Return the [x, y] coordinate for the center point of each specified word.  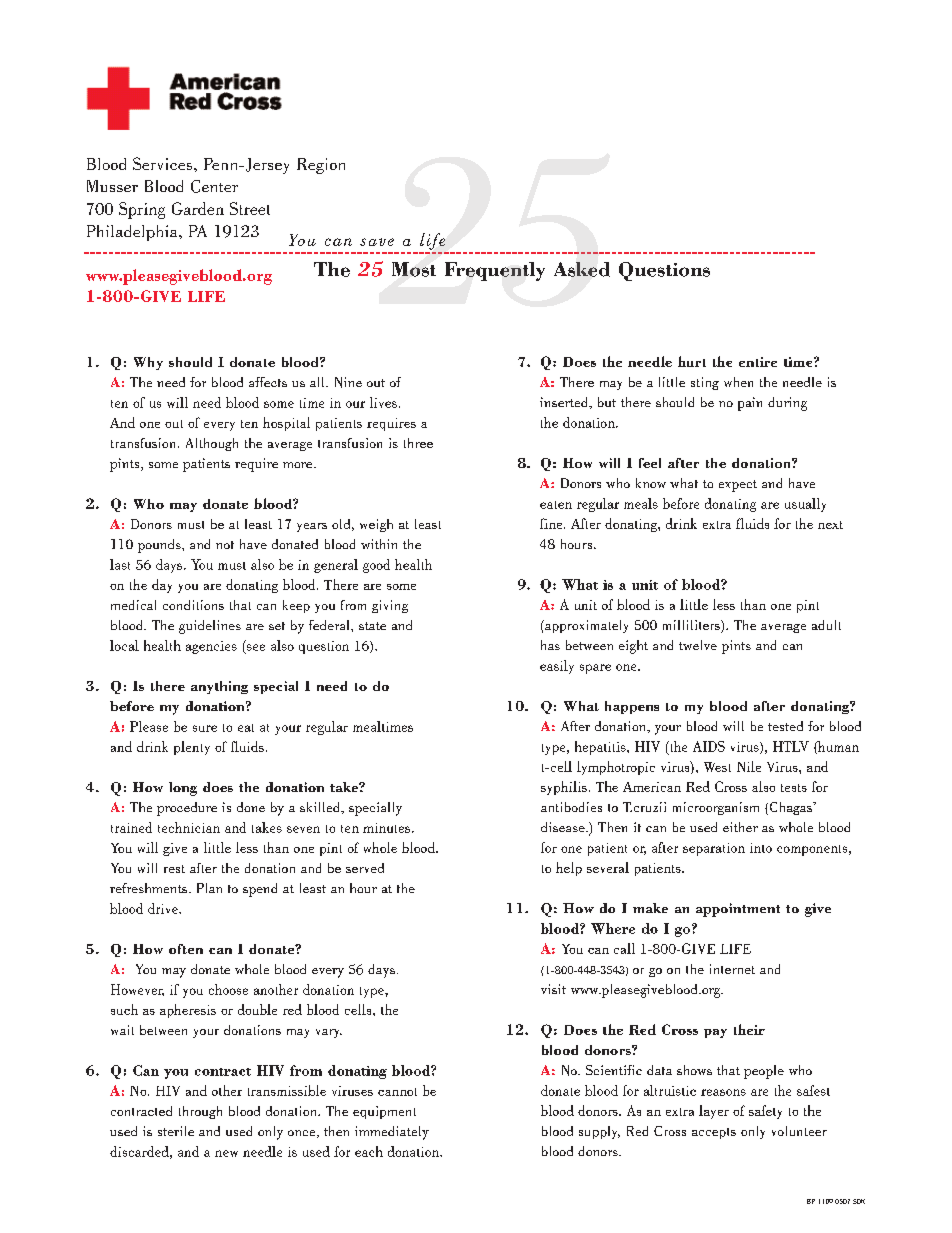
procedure [187, 809]
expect [738, 486]
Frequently [495, 271]
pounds [160, 546]
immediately [392, 1133]
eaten [556, 505]
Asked [582, 269]
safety [765, 1112]
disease [564, 827]
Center [214, 186]
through [200, 1112]
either [740, 827]
